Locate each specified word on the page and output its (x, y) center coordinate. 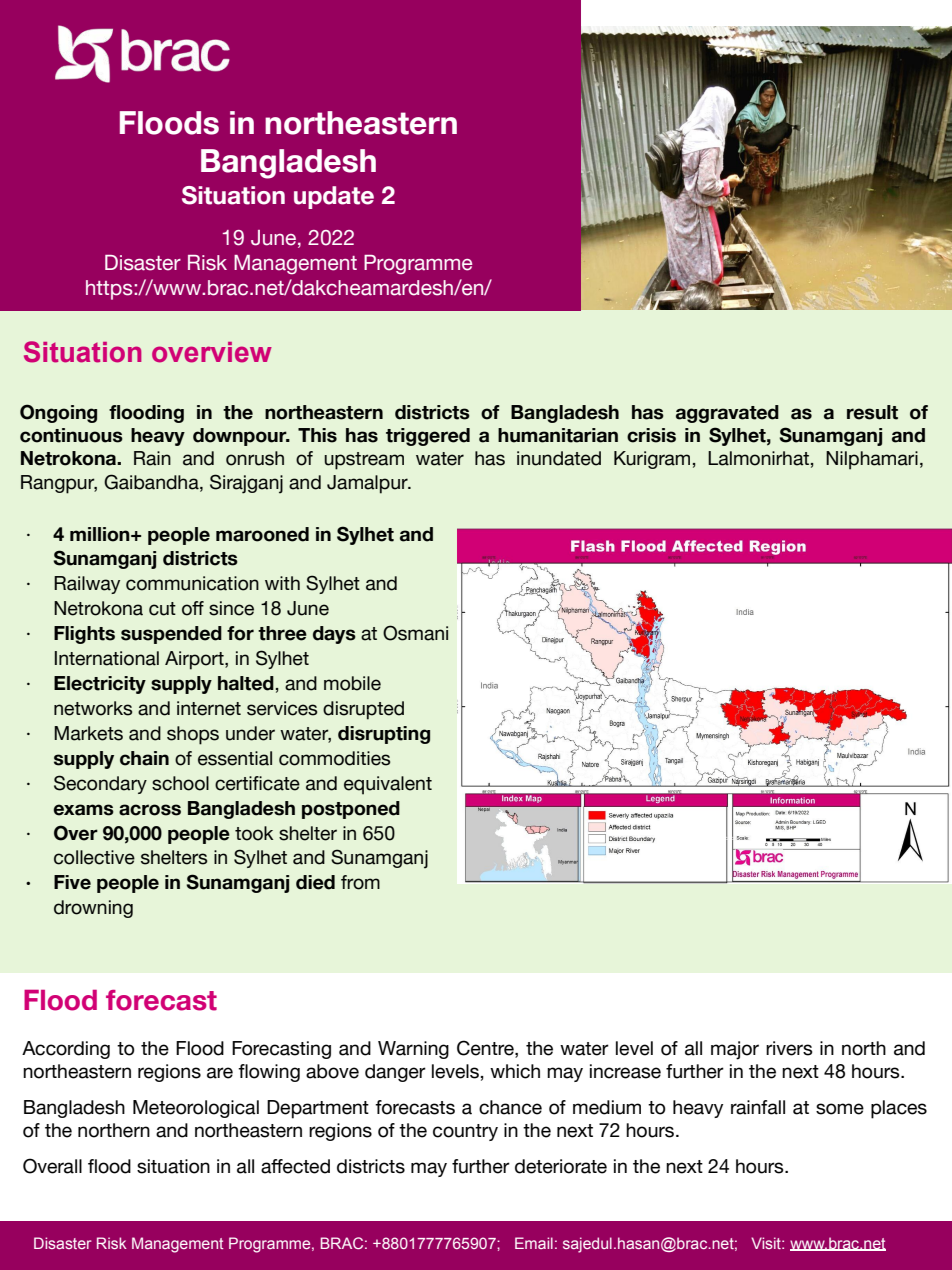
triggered (428, 437)
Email (534, 1243)
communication (192, 583)
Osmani (415, 633)
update (334, 197)
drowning (93, 909)
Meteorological (196, 1109)
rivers (789, 1048)
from (360, 882)
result (872, 412)
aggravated (727, 414)
